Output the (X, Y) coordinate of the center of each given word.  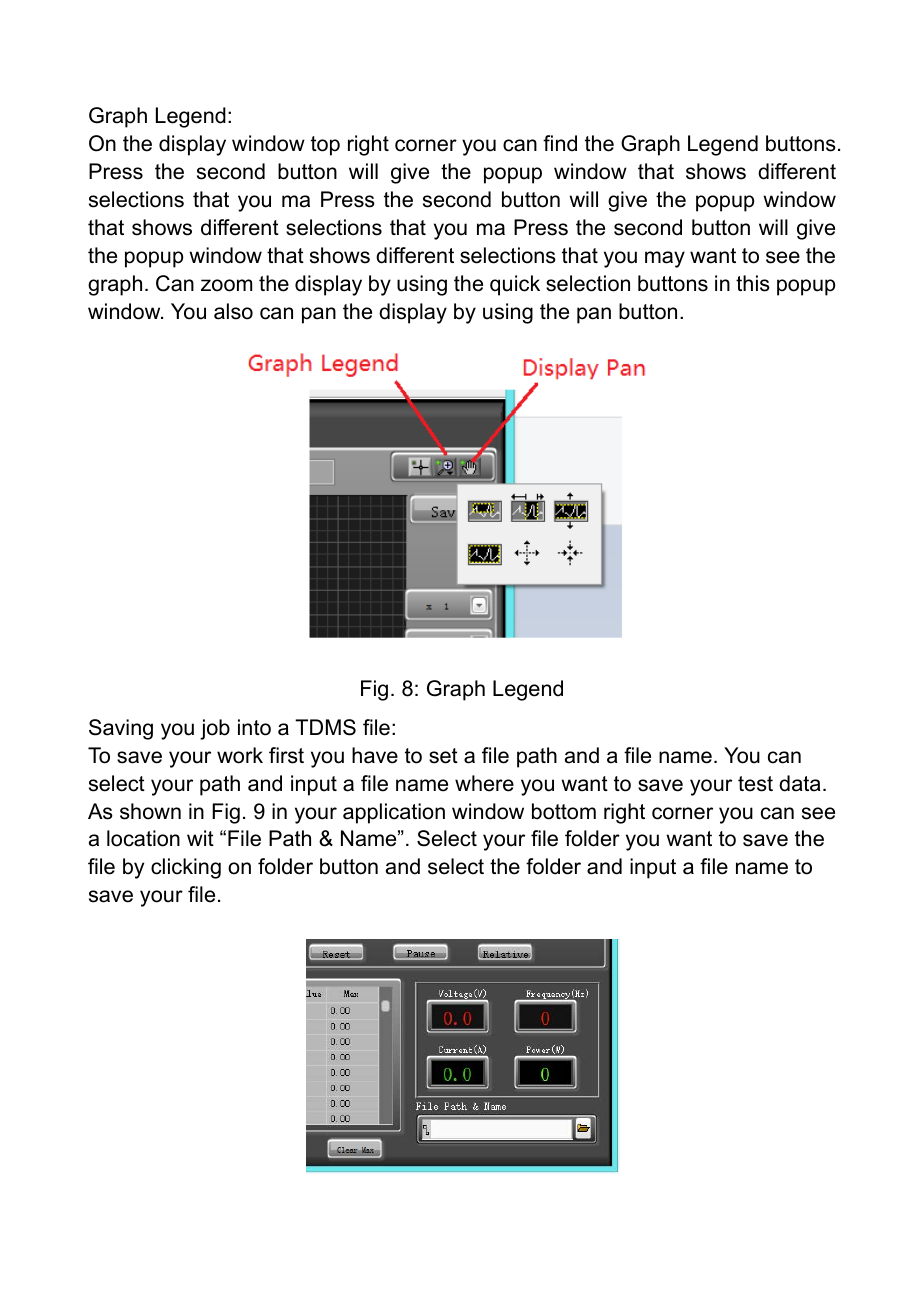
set (443, 756)
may (665, 259)
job (215, 729)
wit (200, 838)
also (233, 311)
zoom (226, 285)
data (800, 783)
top (325, 146)
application (394, 813)
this (753, 283)
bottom (564, 811)
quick (515, 285)
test (755, 784)
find (560, 143)
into (254, 727)
